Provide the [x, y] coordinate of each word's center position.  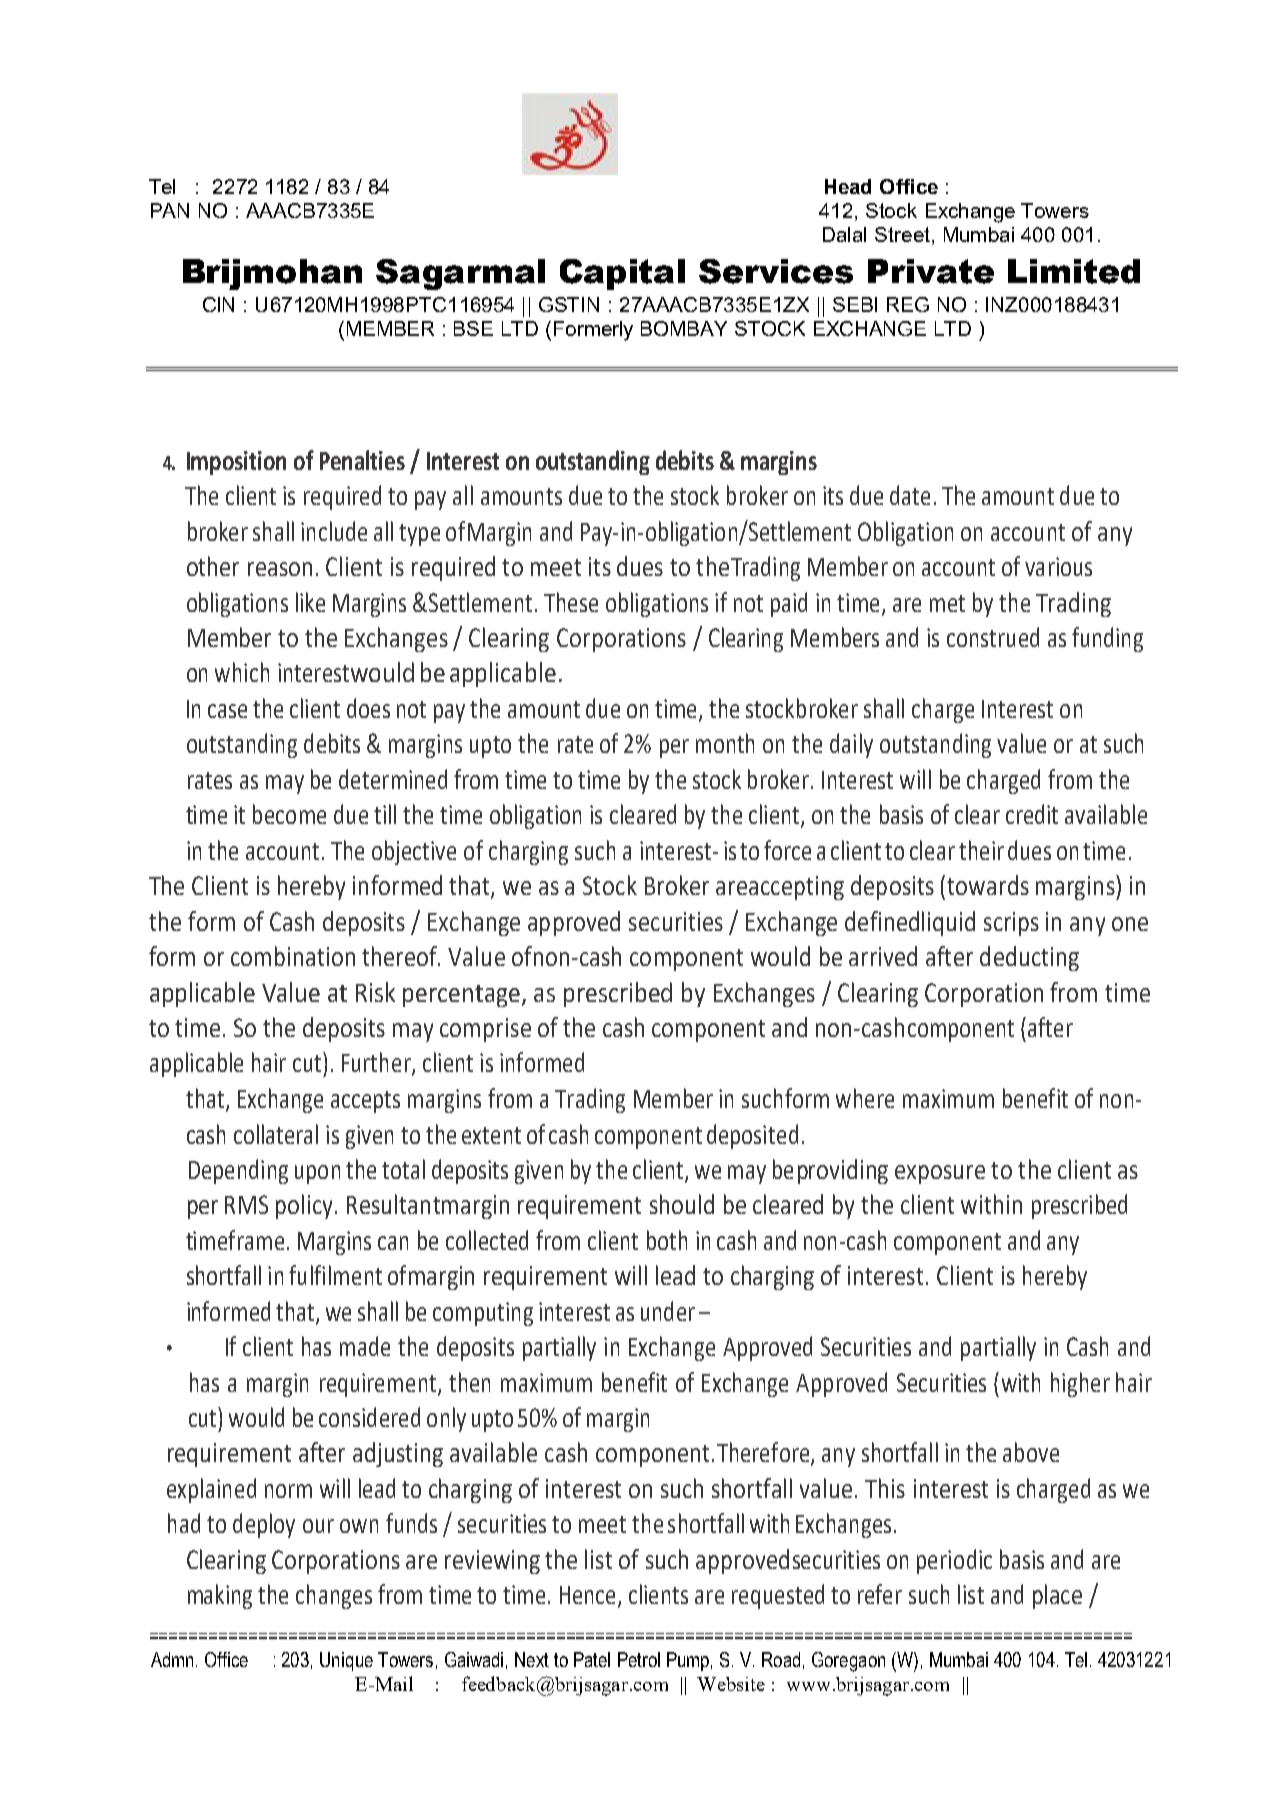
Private [931, 271]
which [242, 672]
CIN [218, 304]
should [682, 1204]
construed [993, 637]
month [725, 743]
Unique [346, 1661]
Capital [622, 274]
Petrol [639, 1659]
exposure [940, 1174]
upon [317, 1174]
